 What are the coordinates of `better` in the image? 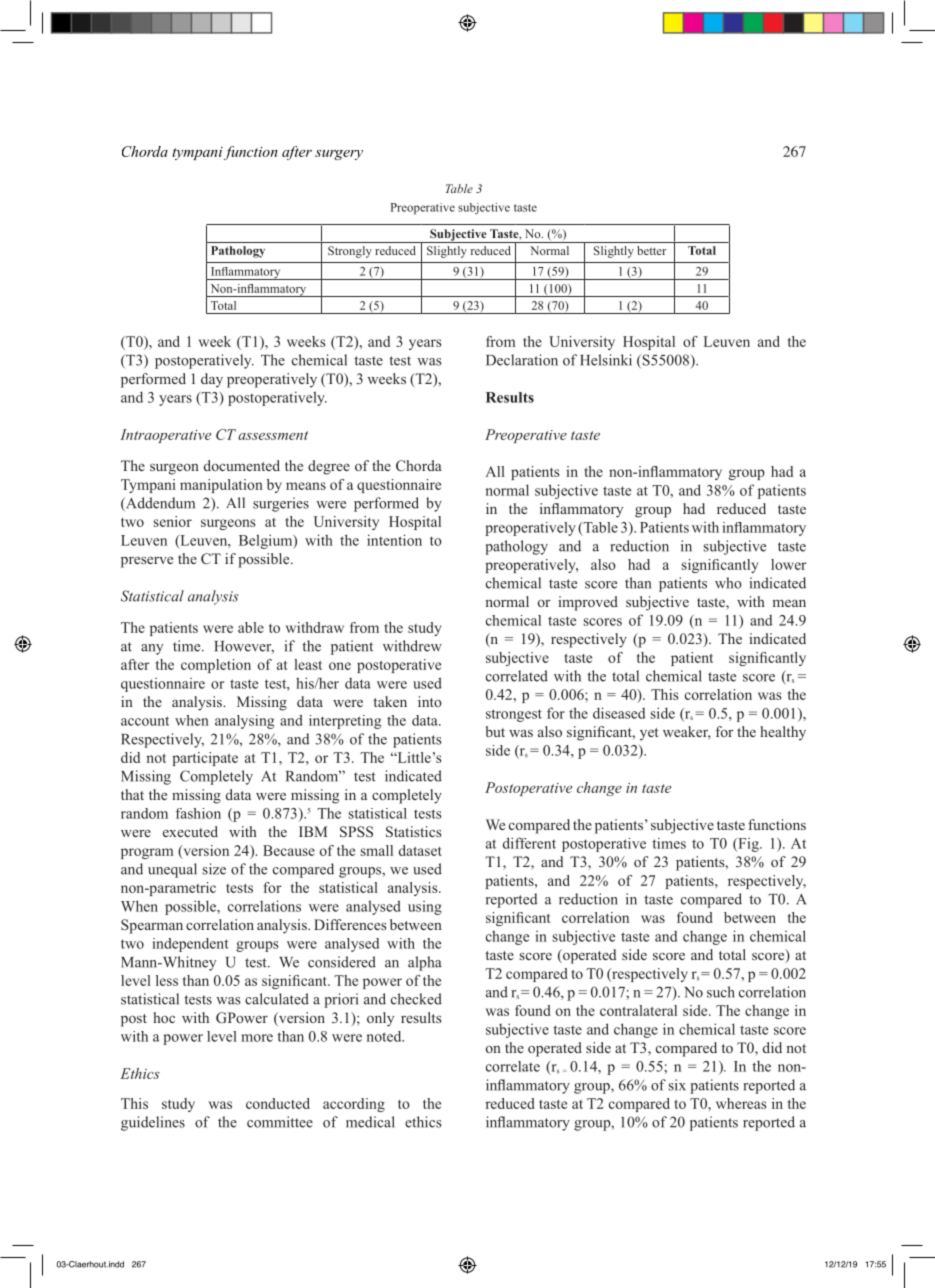 It's located at (651, 250).
